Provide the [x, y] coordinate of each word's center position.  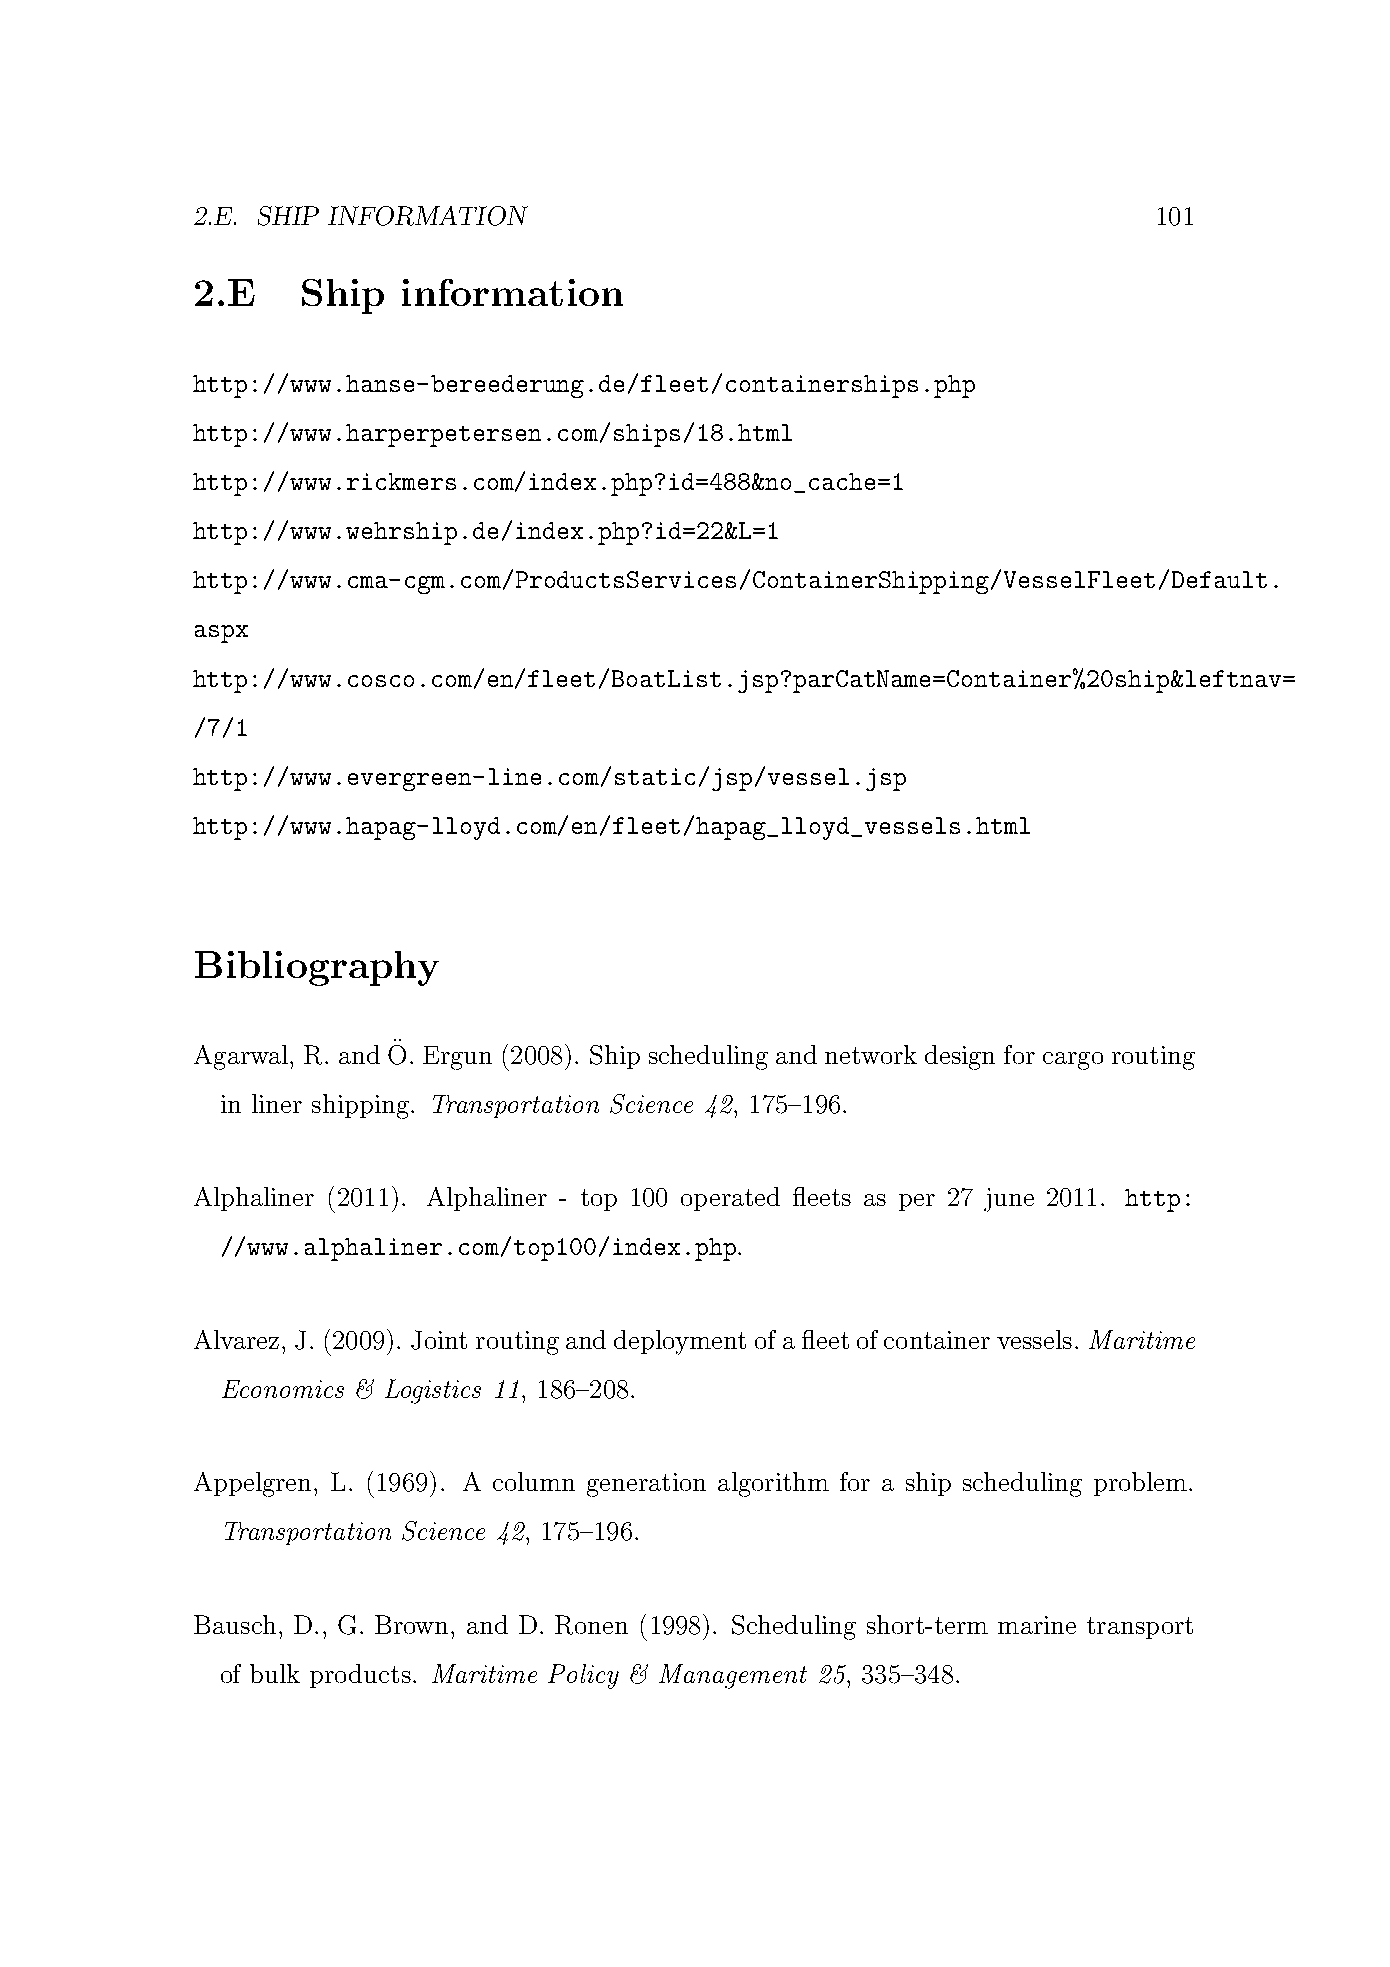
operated [730, 1199]
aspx [221, 634]
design [960, 1057]
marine [1037, 1625]
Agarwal [242, 1057]
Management [733, 1676]
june [1009, 1200]
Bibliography [317, 968]
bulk [275, 1673]
